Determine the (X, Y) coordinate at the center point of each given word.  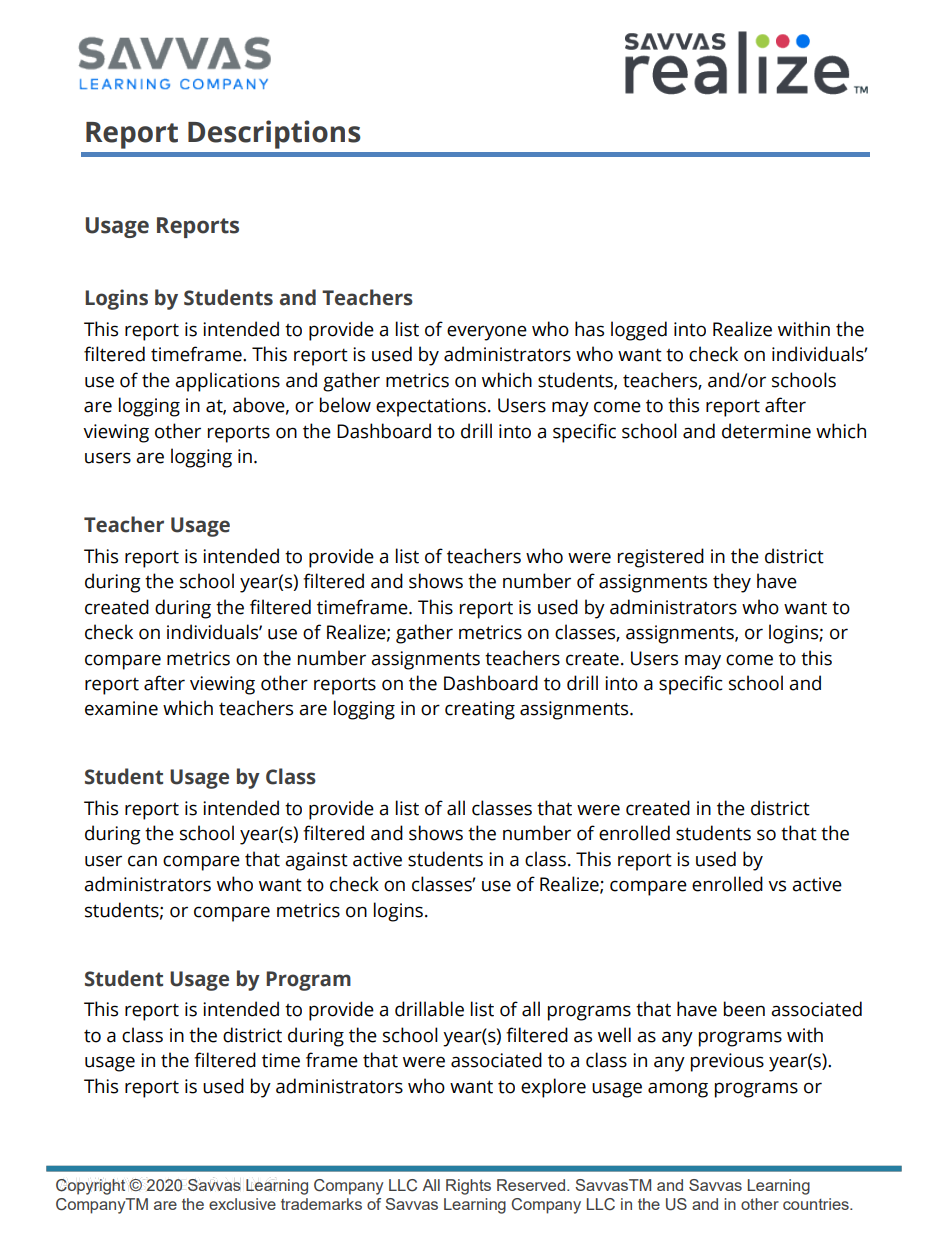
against (316, 861)
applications (227, 382)
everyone (487, 333)
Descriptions (274, 134)
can (142, 861)
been (744, 1009)
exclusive (242, 1204)
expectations (431, 407)
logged (639, 331)
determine (766, 431)
